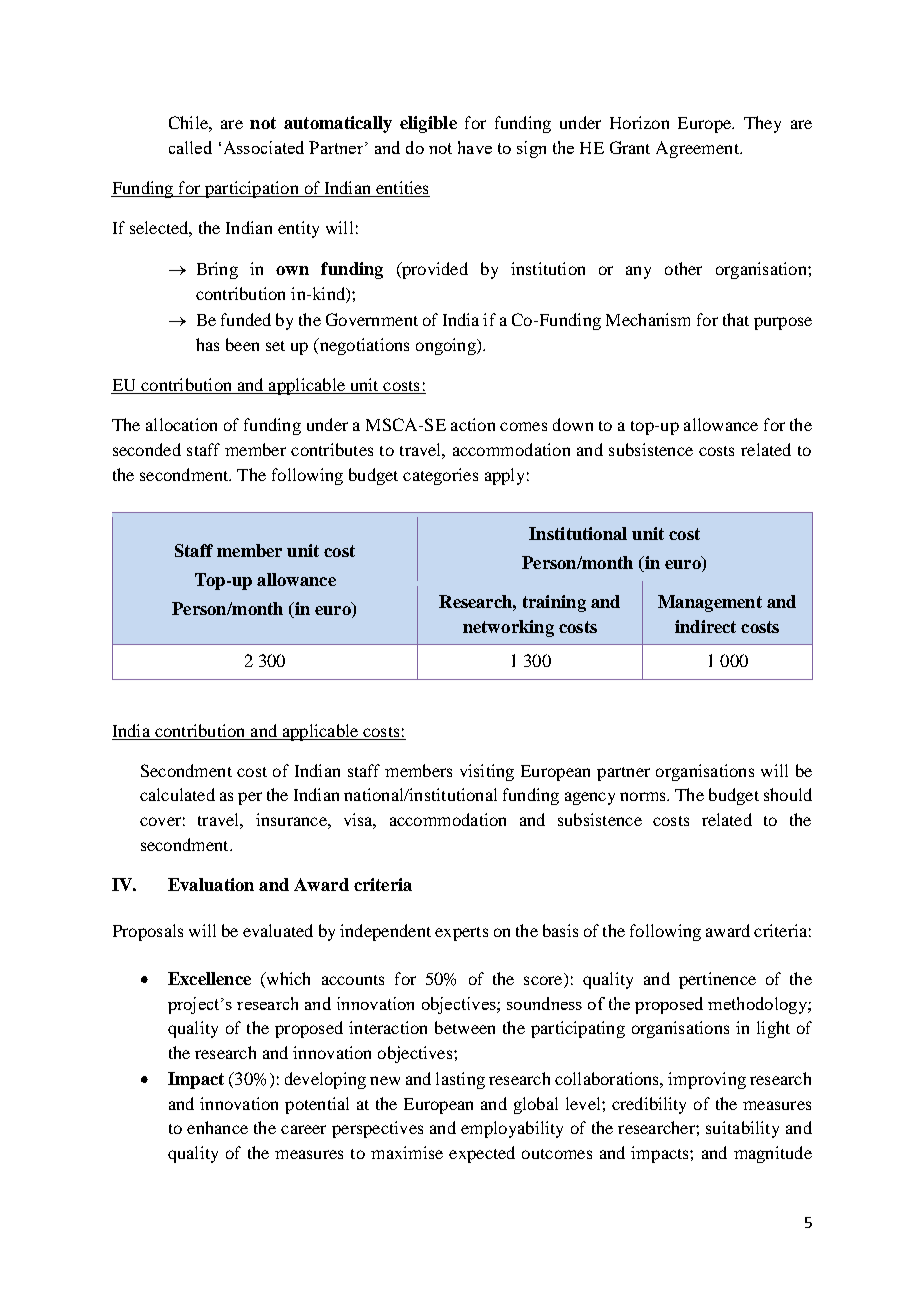  Describe the element at coordinates (705, 626) in the document. I see `indirect` at that location.
